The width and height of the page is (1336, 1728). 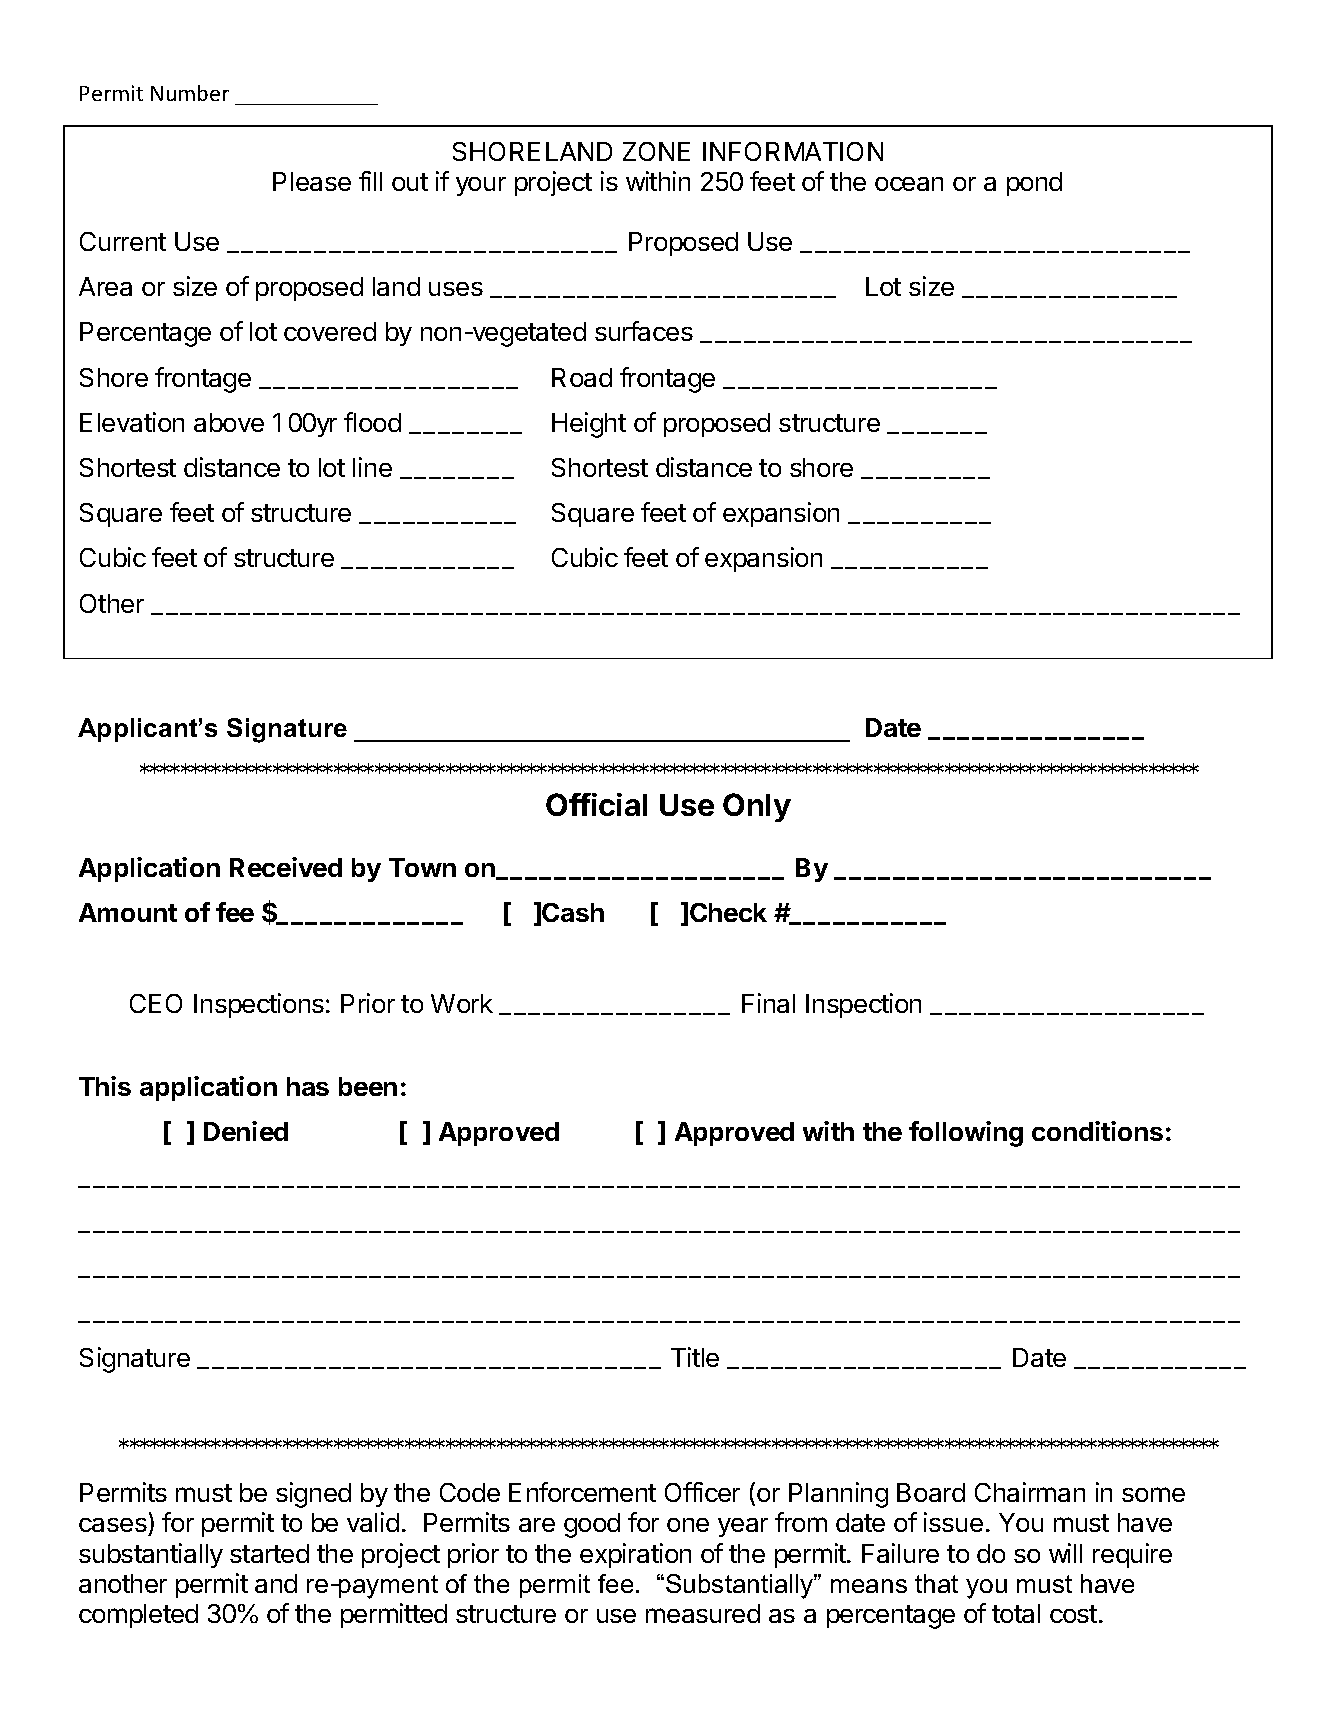 What do you see at coordinates (1034, 184) in the page?
I see `pond` at bounding box center [1034, 184].
